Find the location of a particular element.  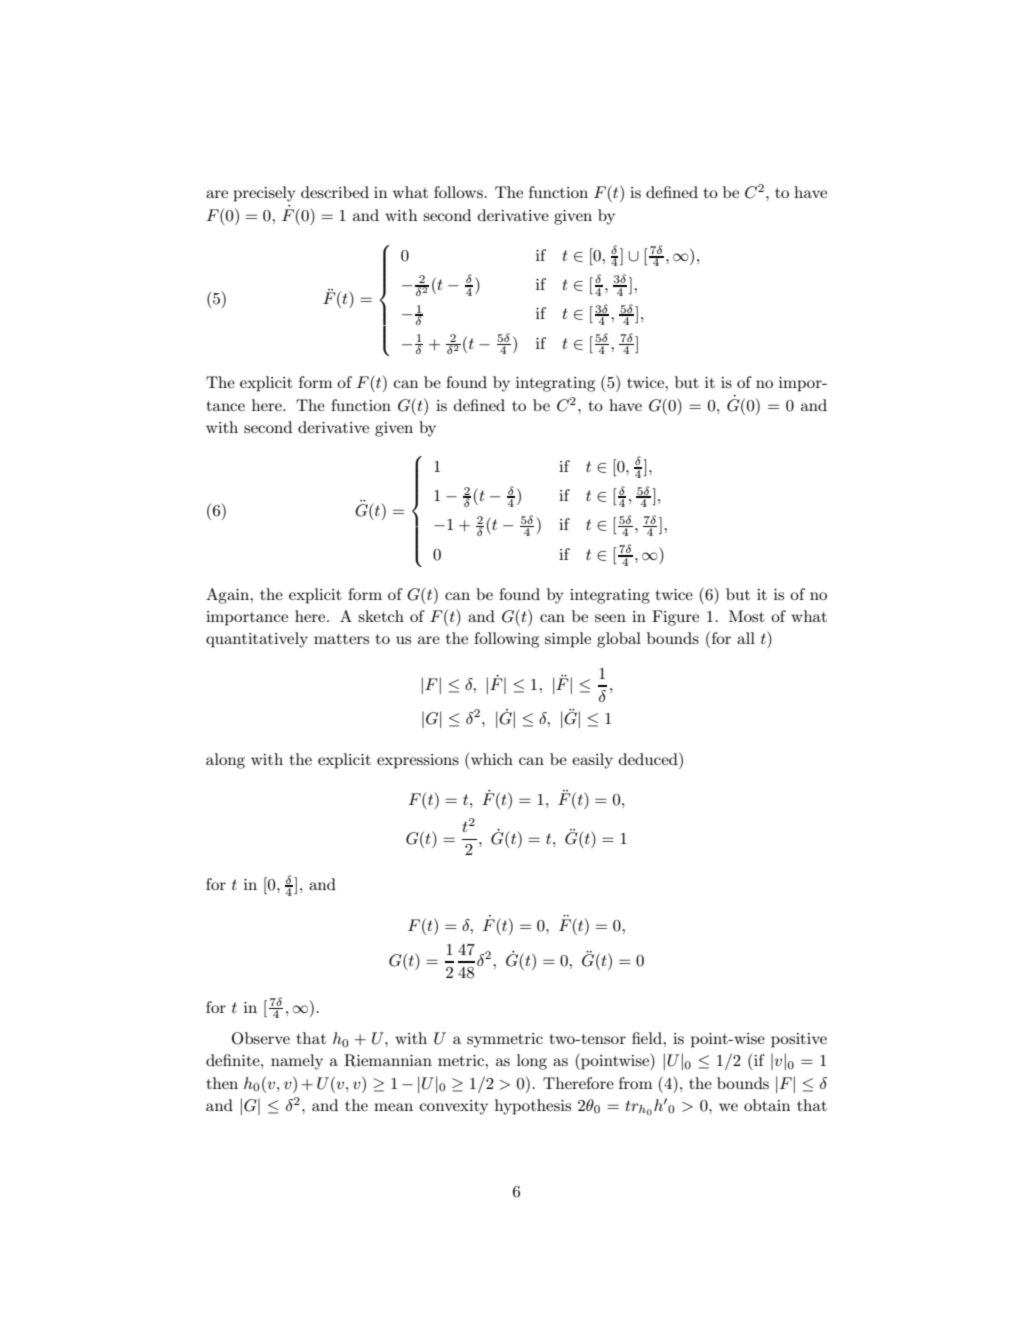

quantitatively is located at coordinates (257, 640).
